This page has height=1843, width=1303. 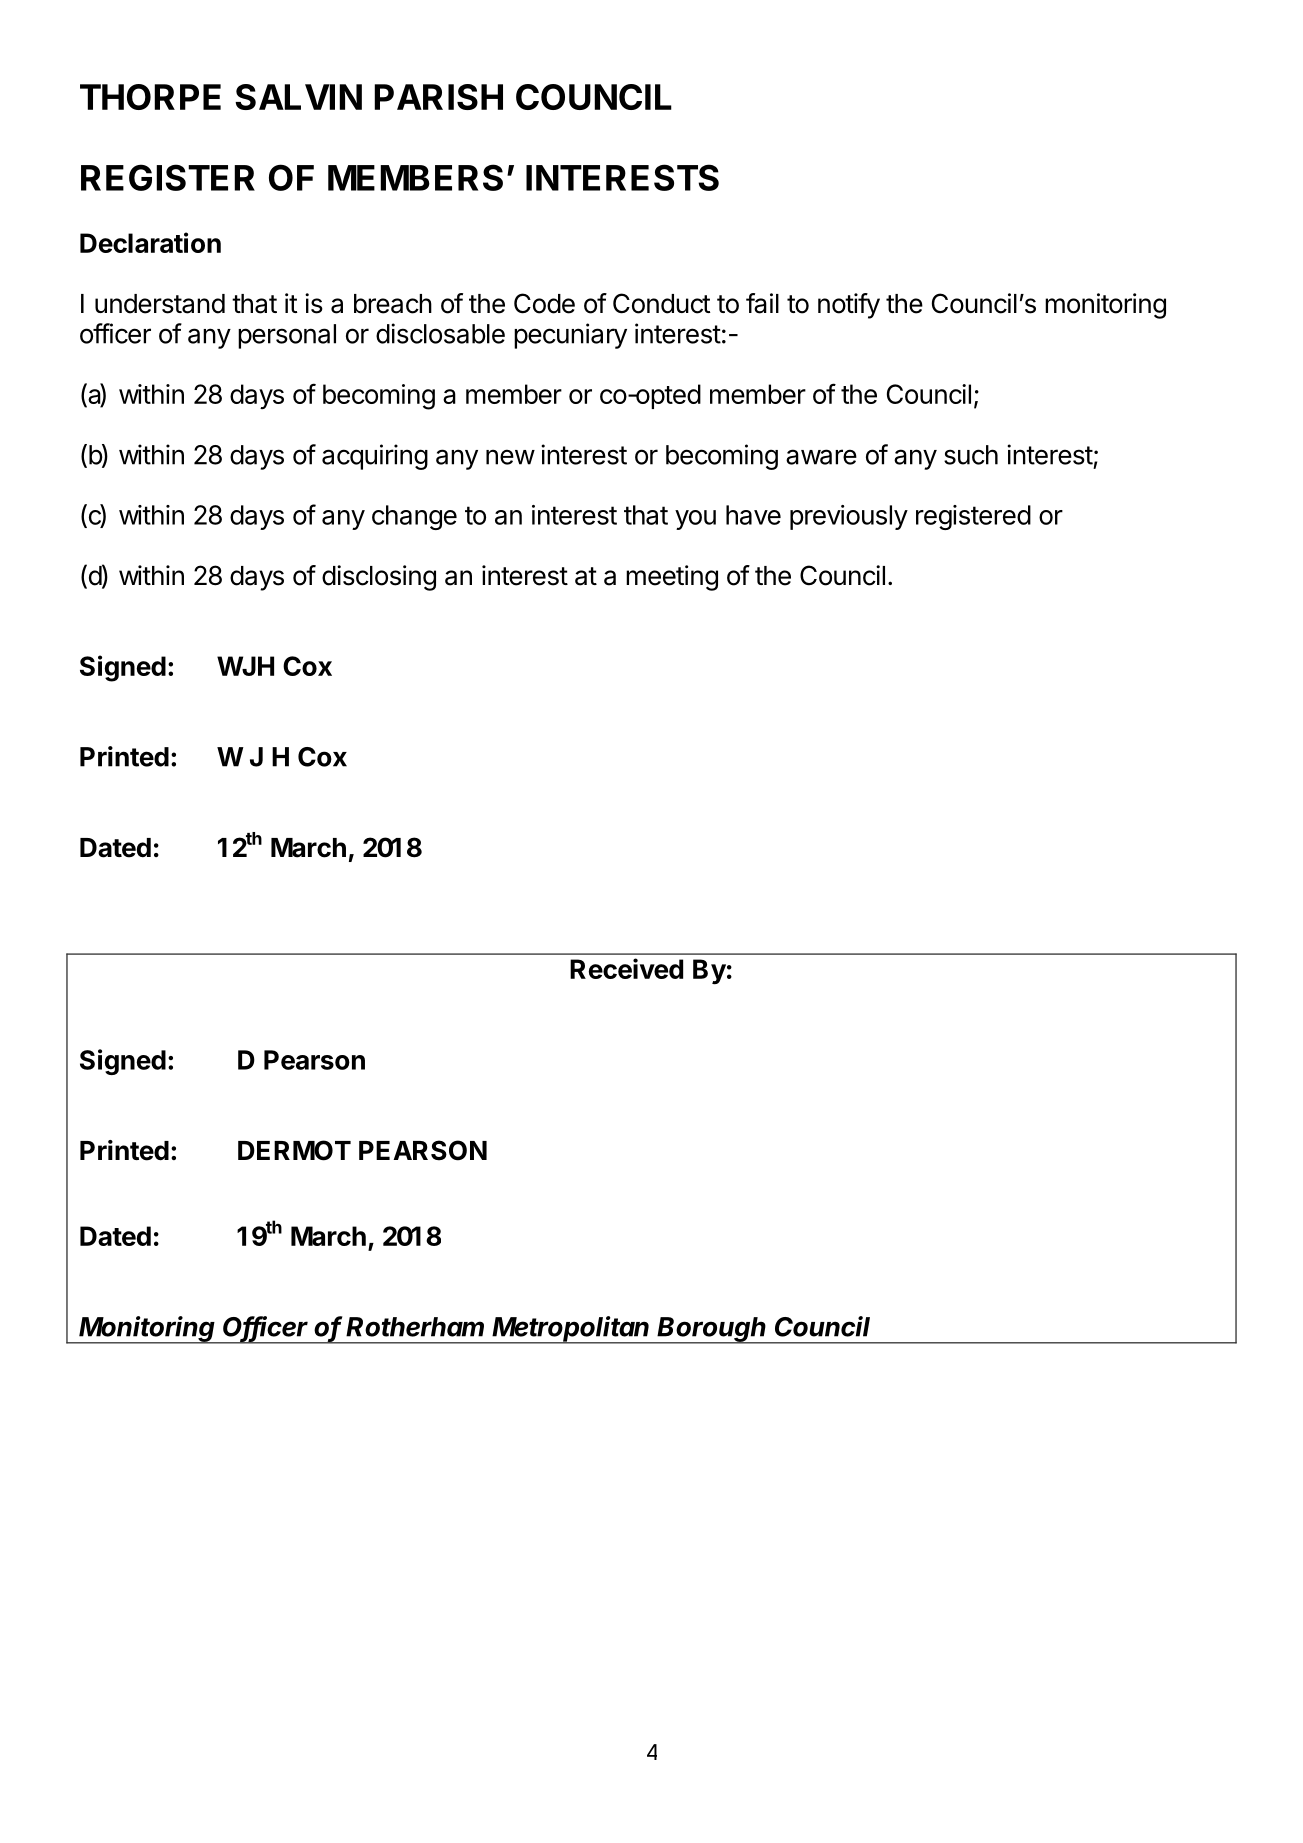 I want to click on Borough, so click(x=712, y=1330).
